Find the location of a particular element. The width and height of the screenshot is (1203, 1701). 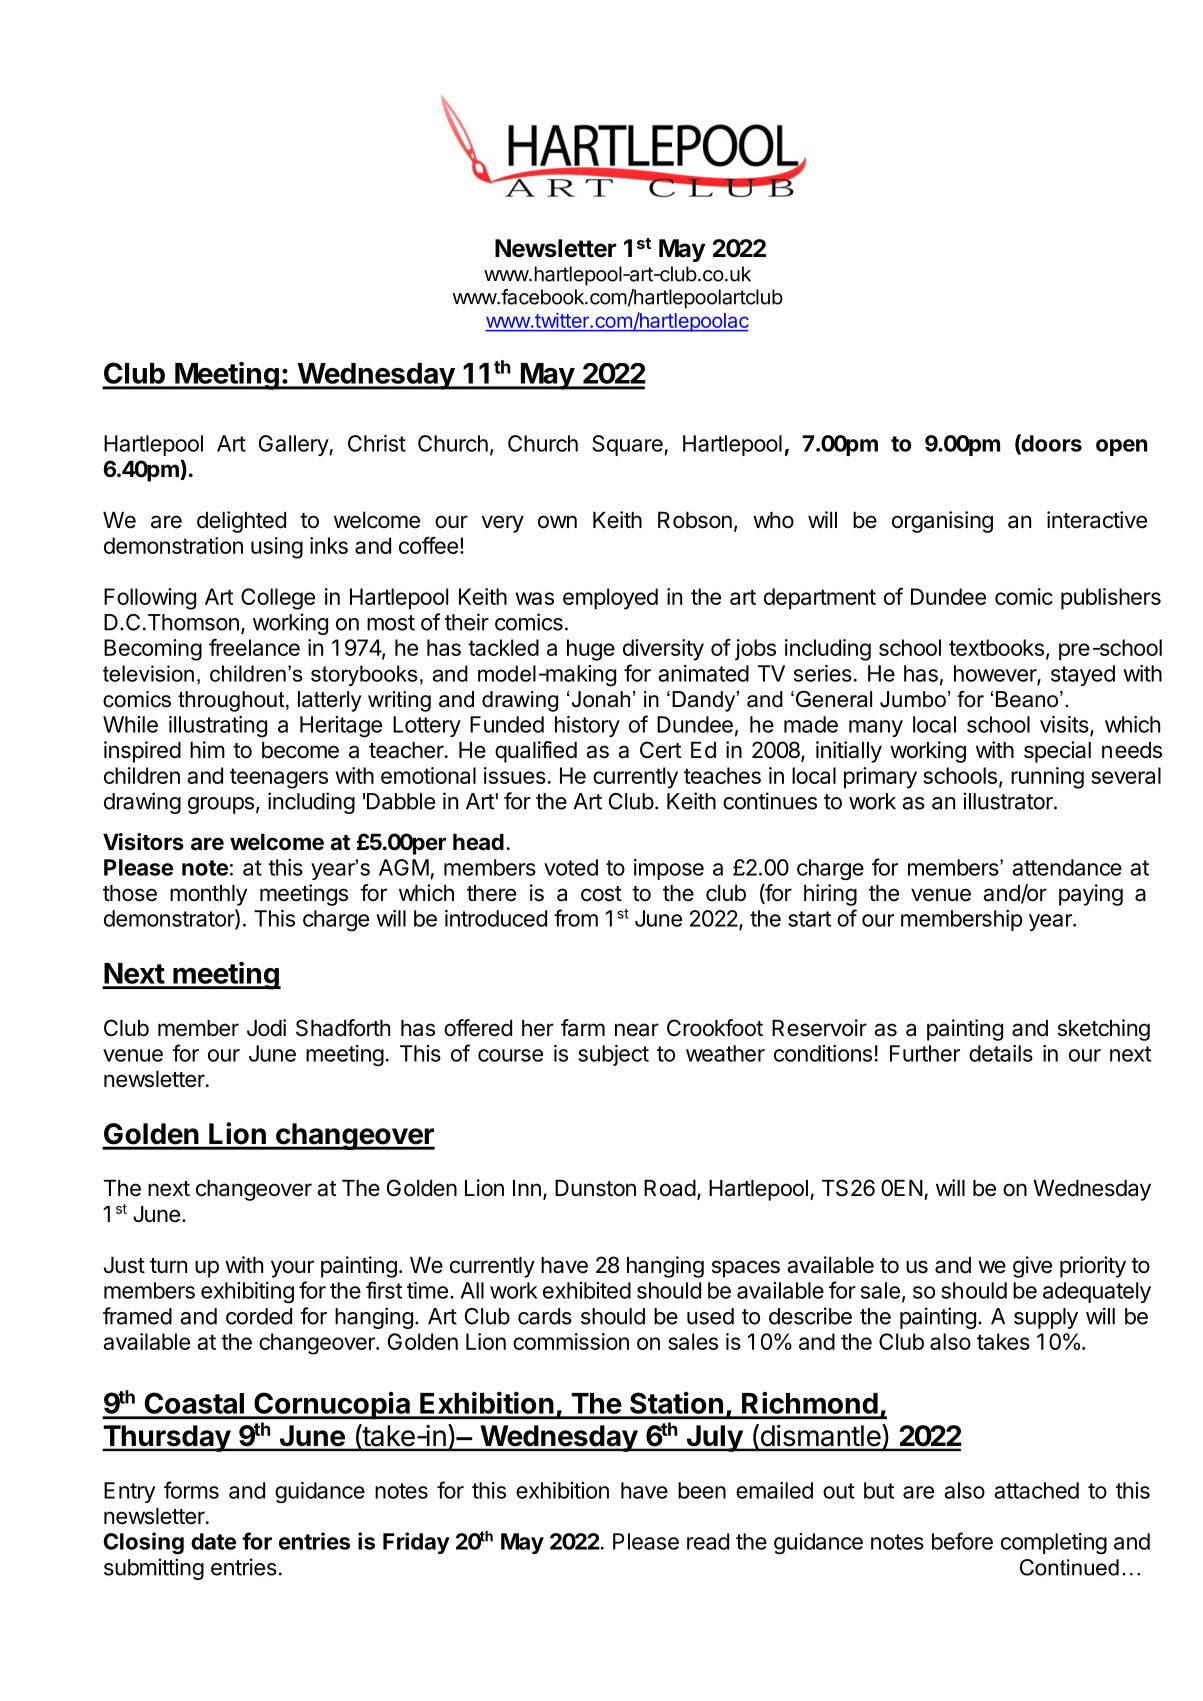

organising is located at coordinates (942, 522).
